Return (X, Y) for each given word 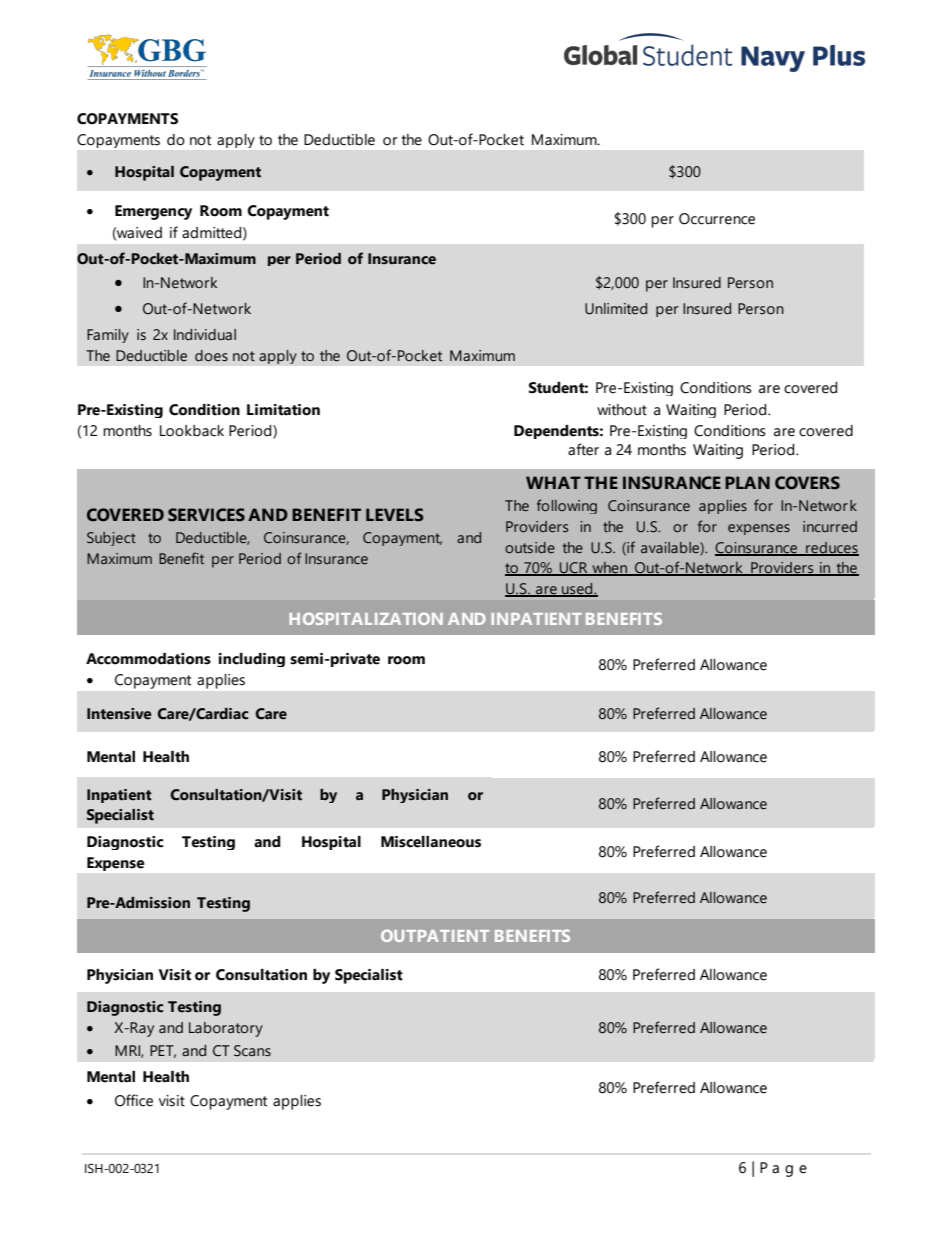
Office (134, 1100)
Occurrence (717, 219)
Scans (252, 1051)
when (609, 569)
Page (783, 1169)
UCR (574, 569)
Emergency (153, 212)
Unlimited (616, 309)
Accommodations (148, 659)
